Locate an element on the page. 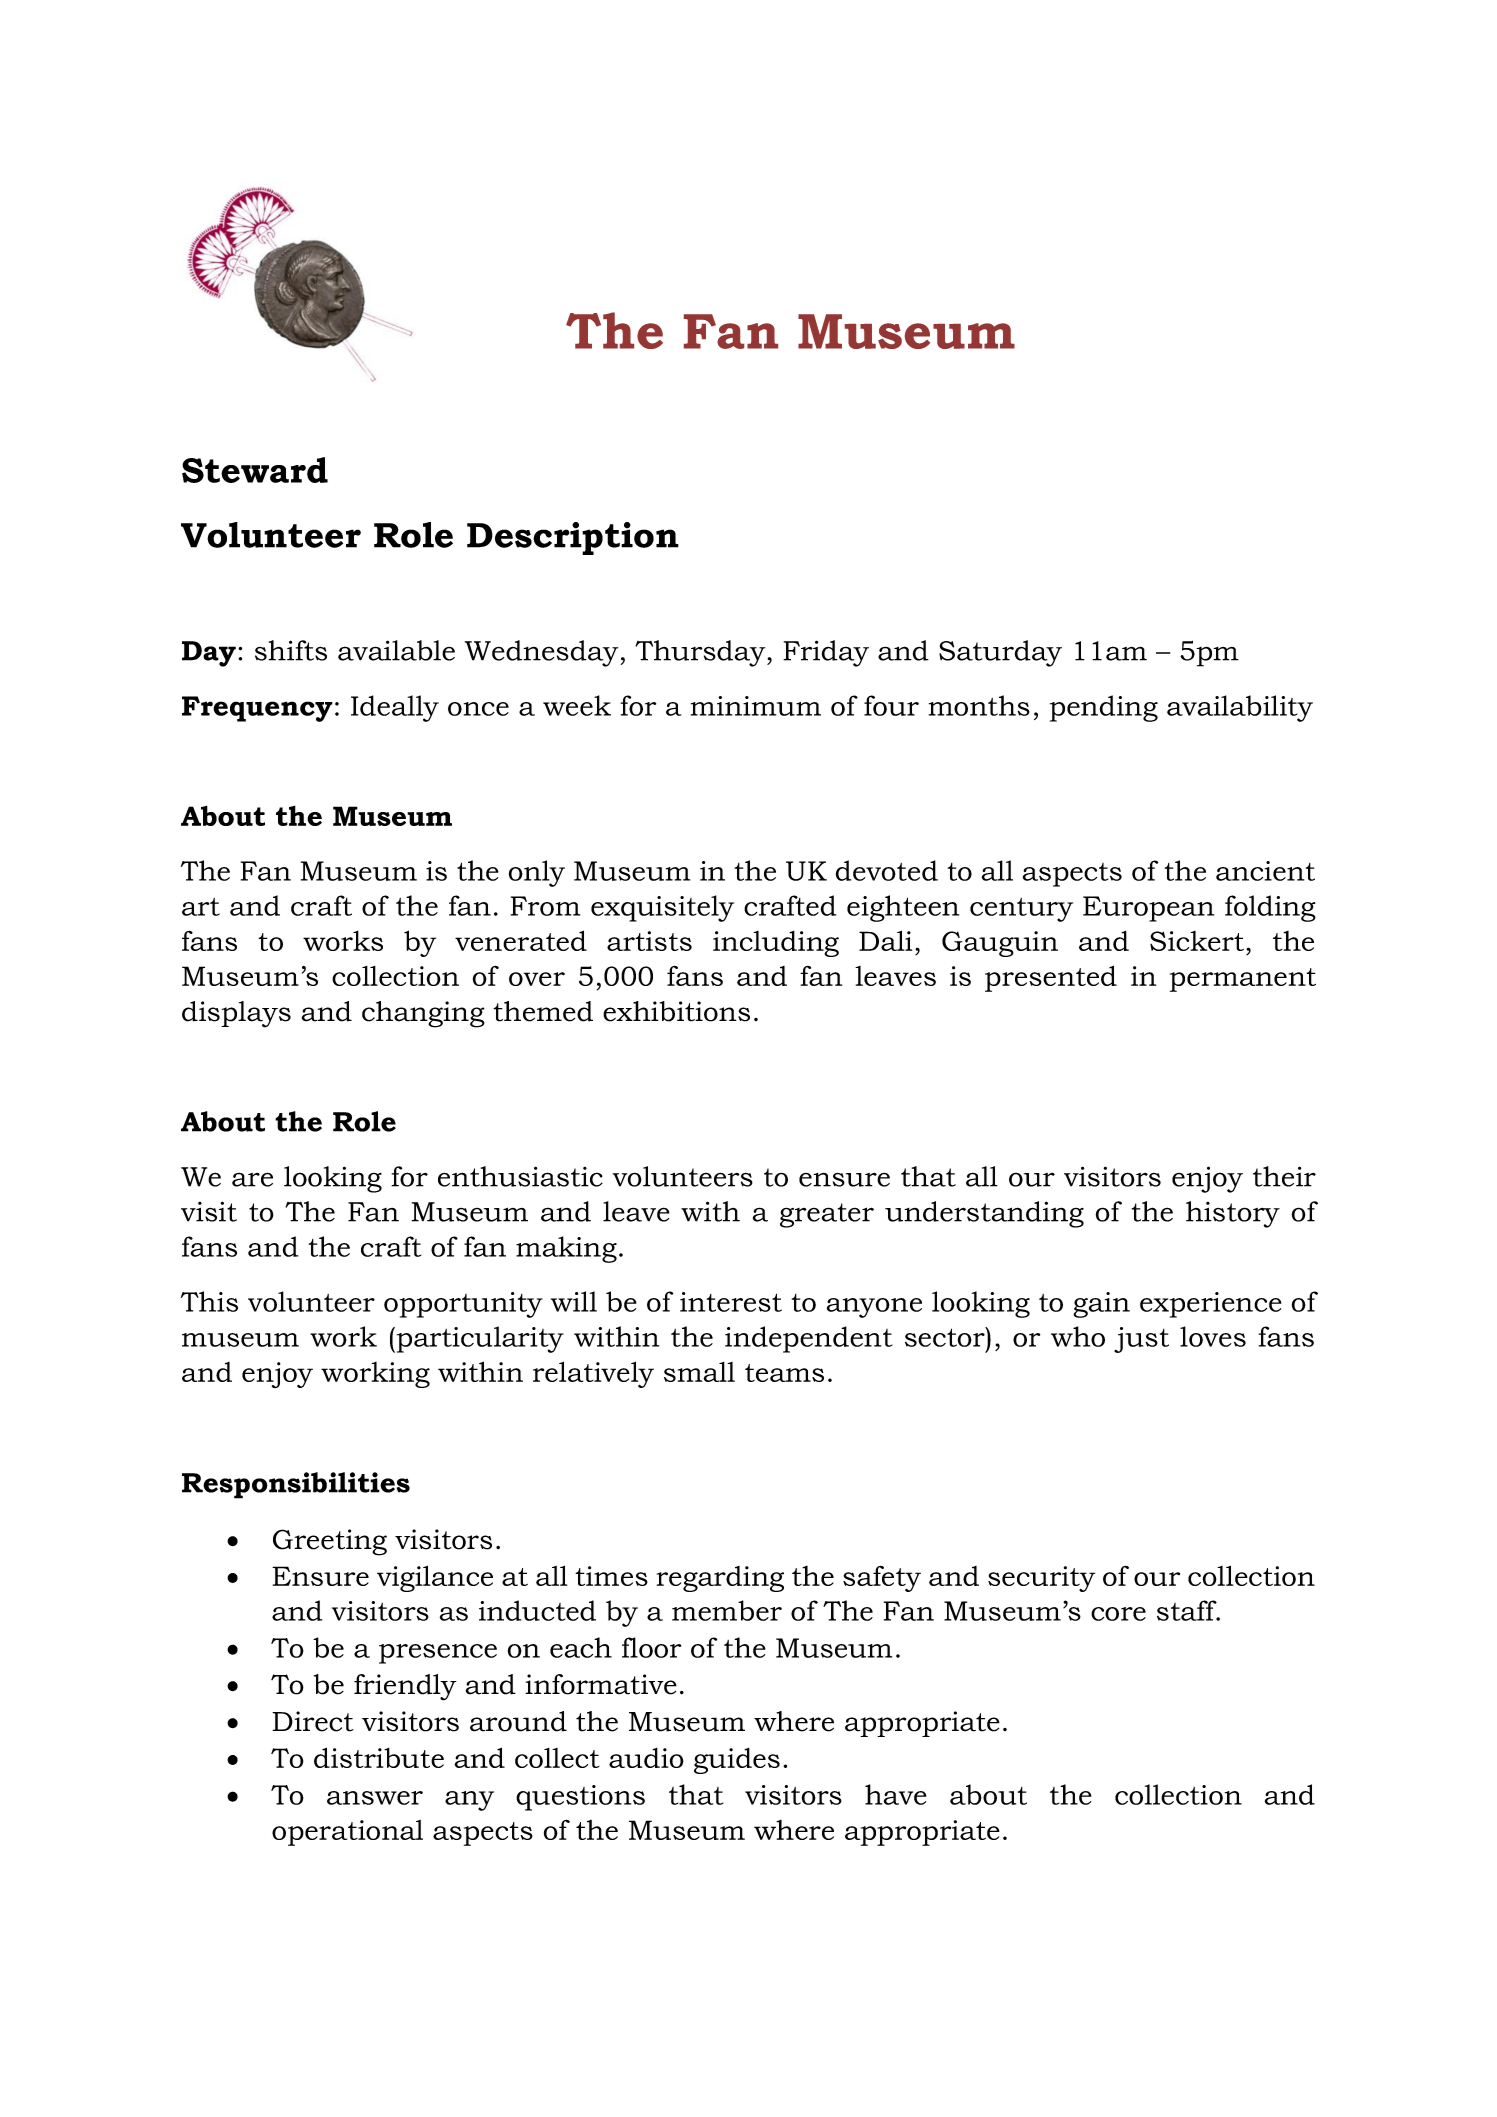 The width and height of the document is (1497, 2117). have is located at coordinates (896, 1794).
